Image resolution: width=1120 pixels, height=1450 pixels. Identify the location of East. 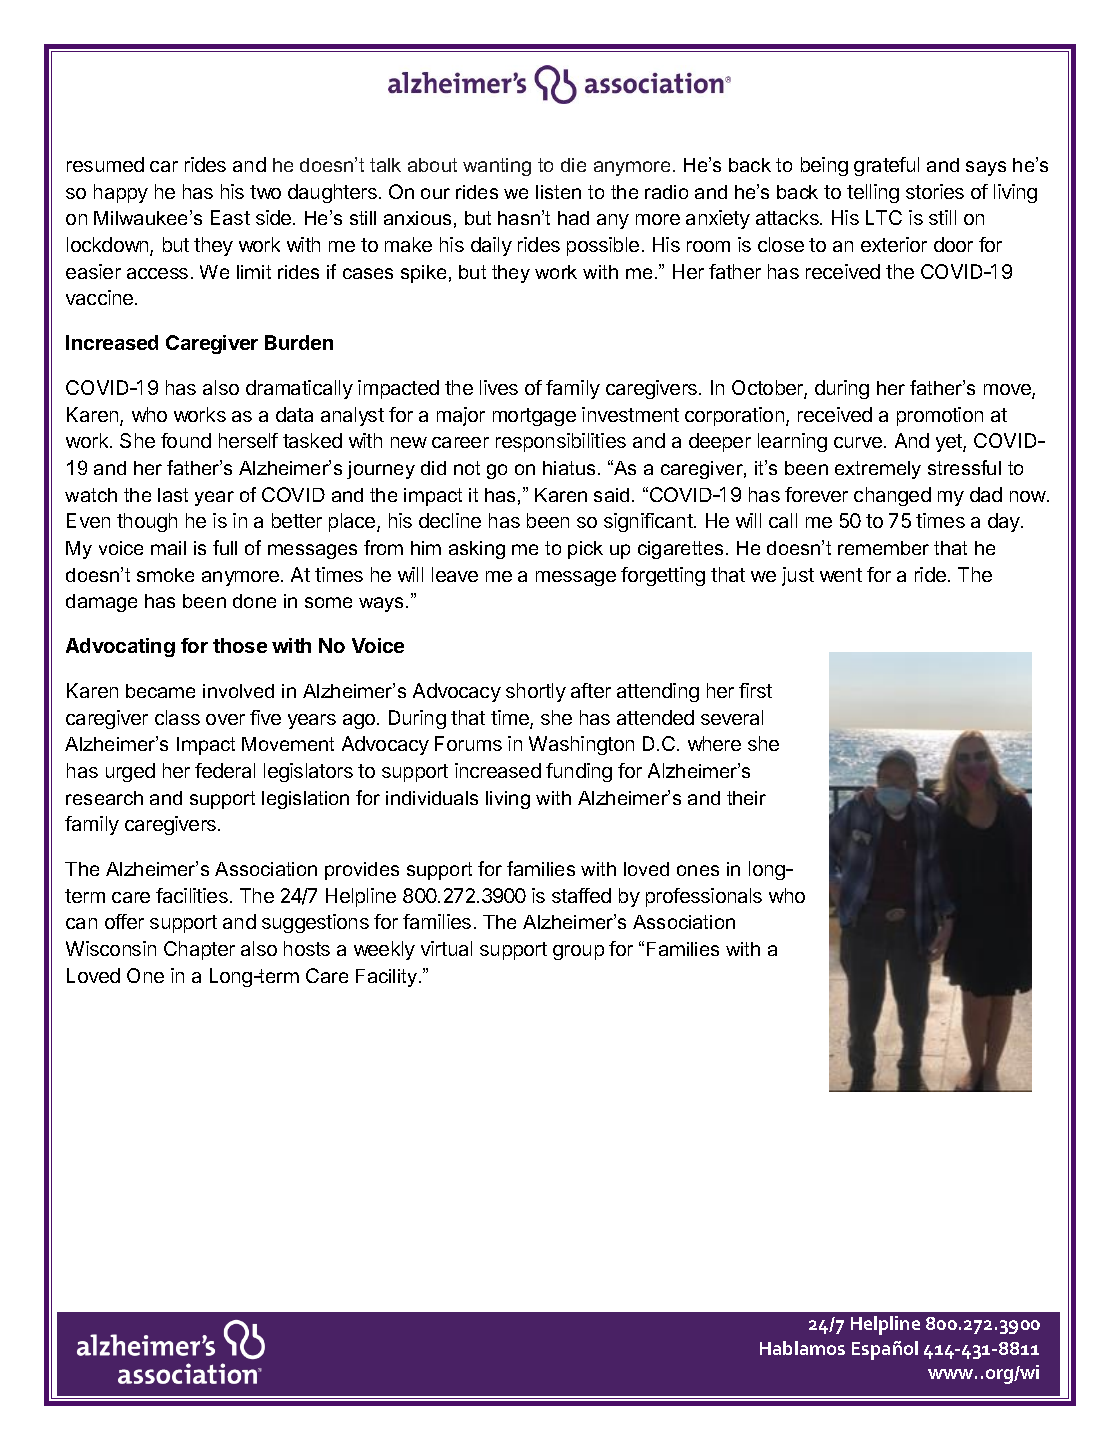
(230, 217).
